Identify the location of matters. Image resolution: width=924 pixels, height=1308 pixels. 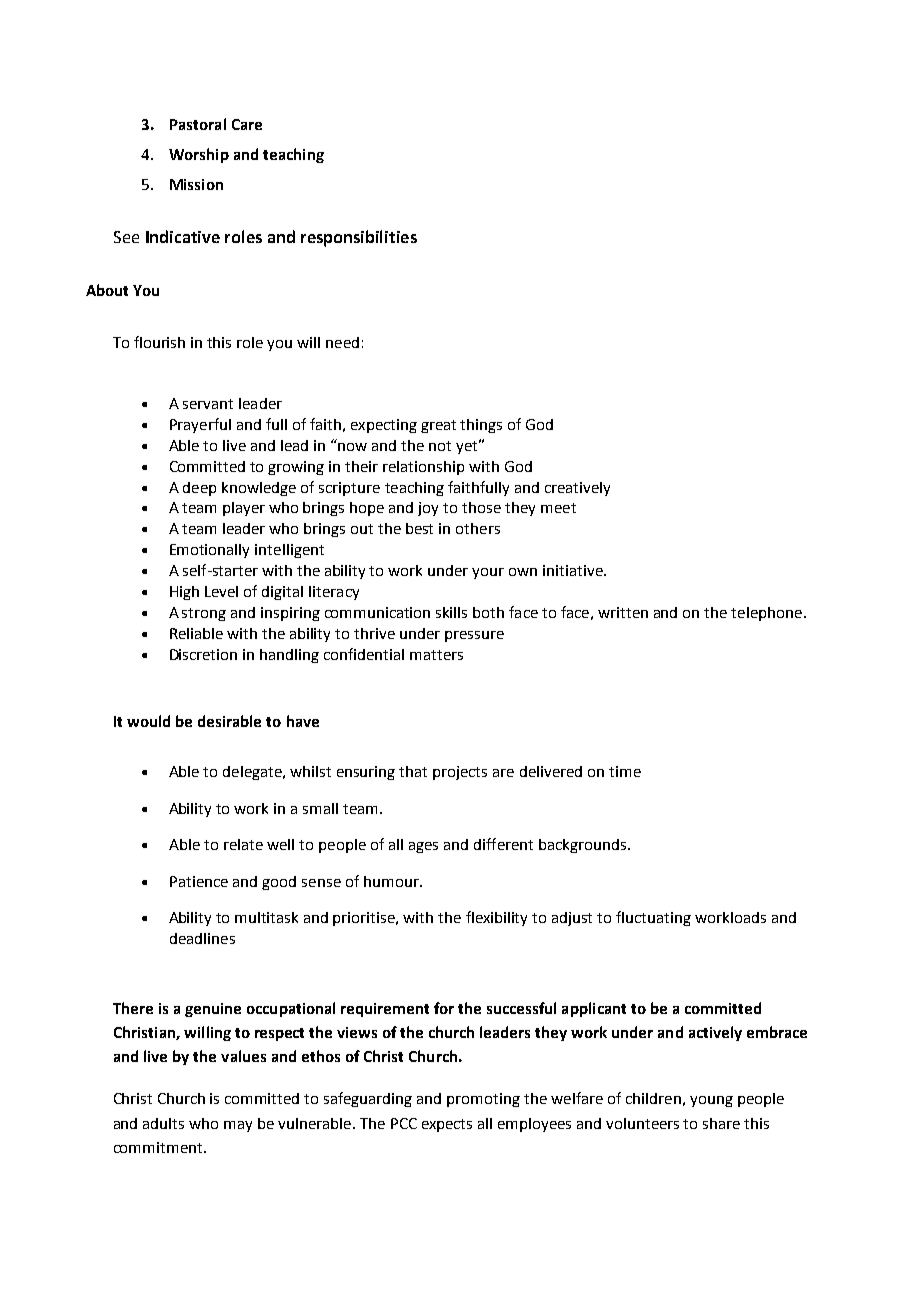
(436, 655).
